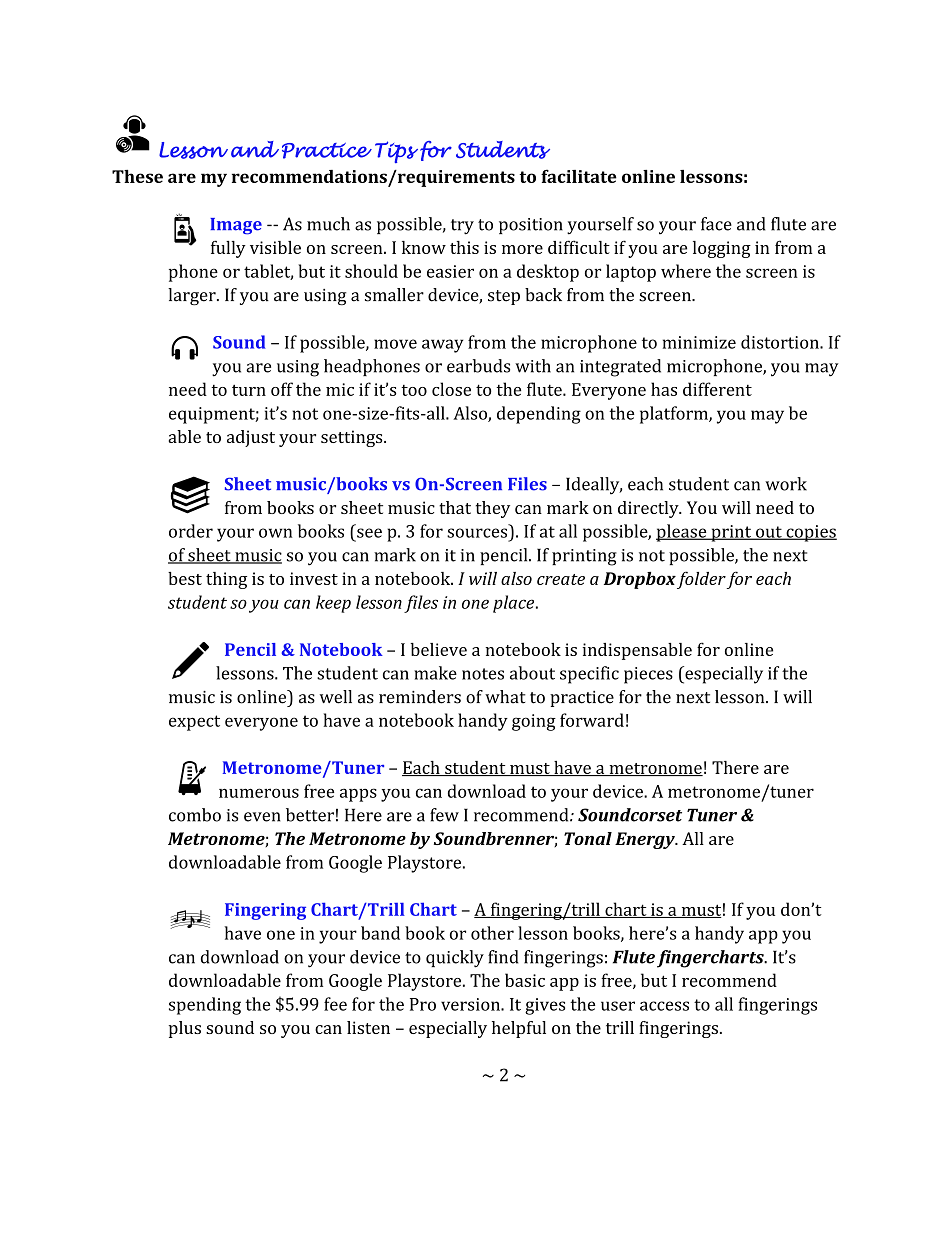 This image has height=1233, width=952. I want to click on spending, so click(205, 1006).
